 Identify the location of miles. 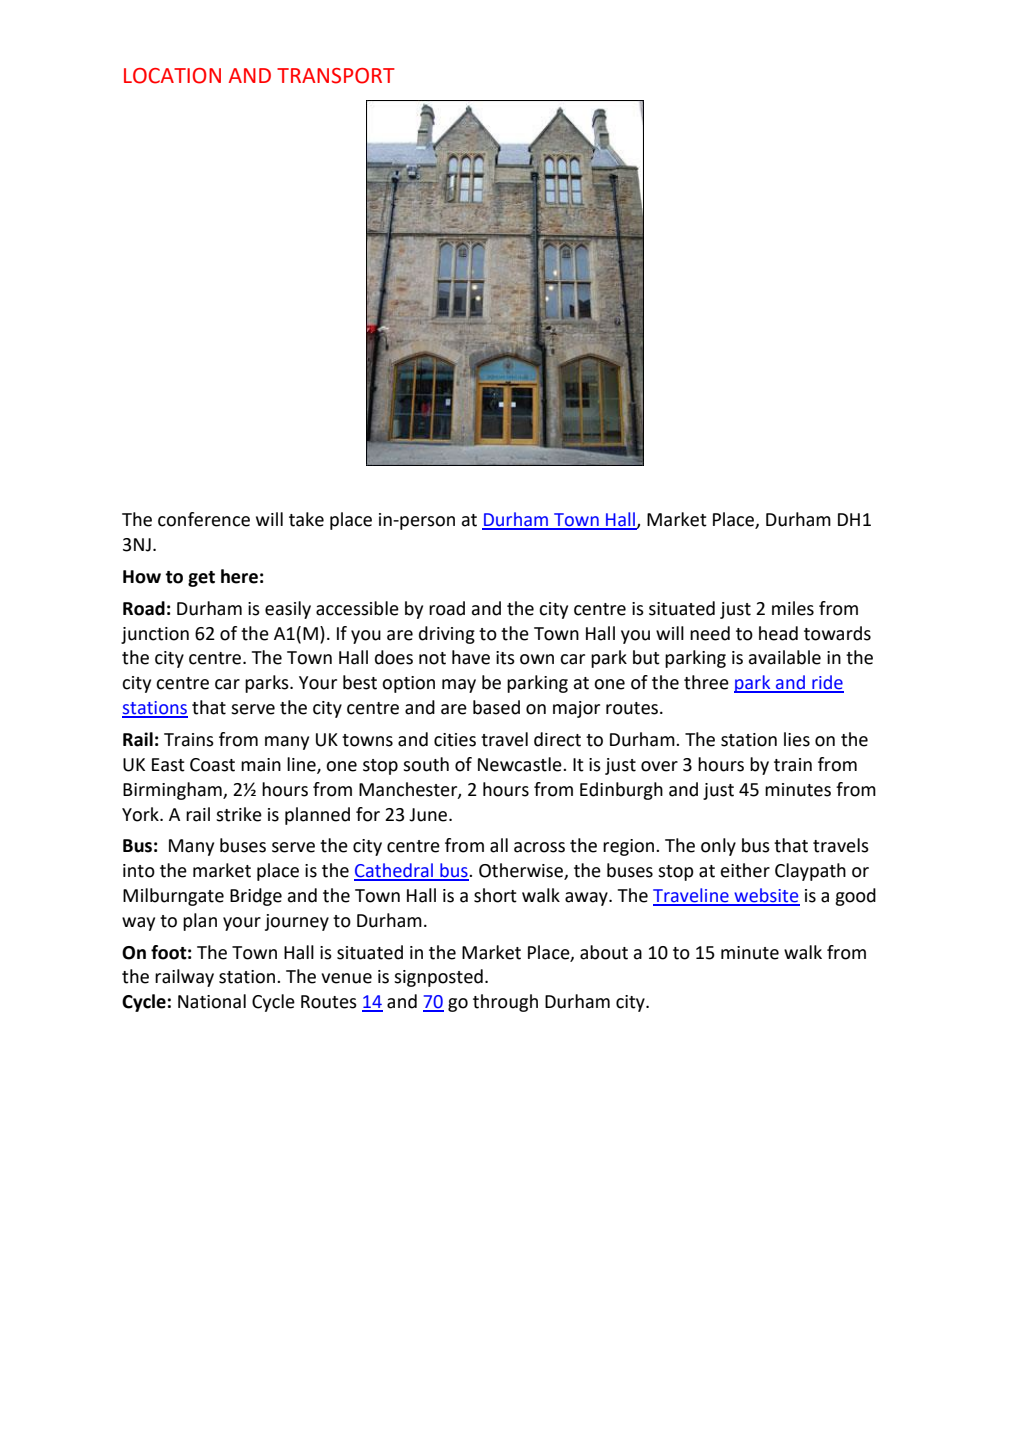
(793, 608).
